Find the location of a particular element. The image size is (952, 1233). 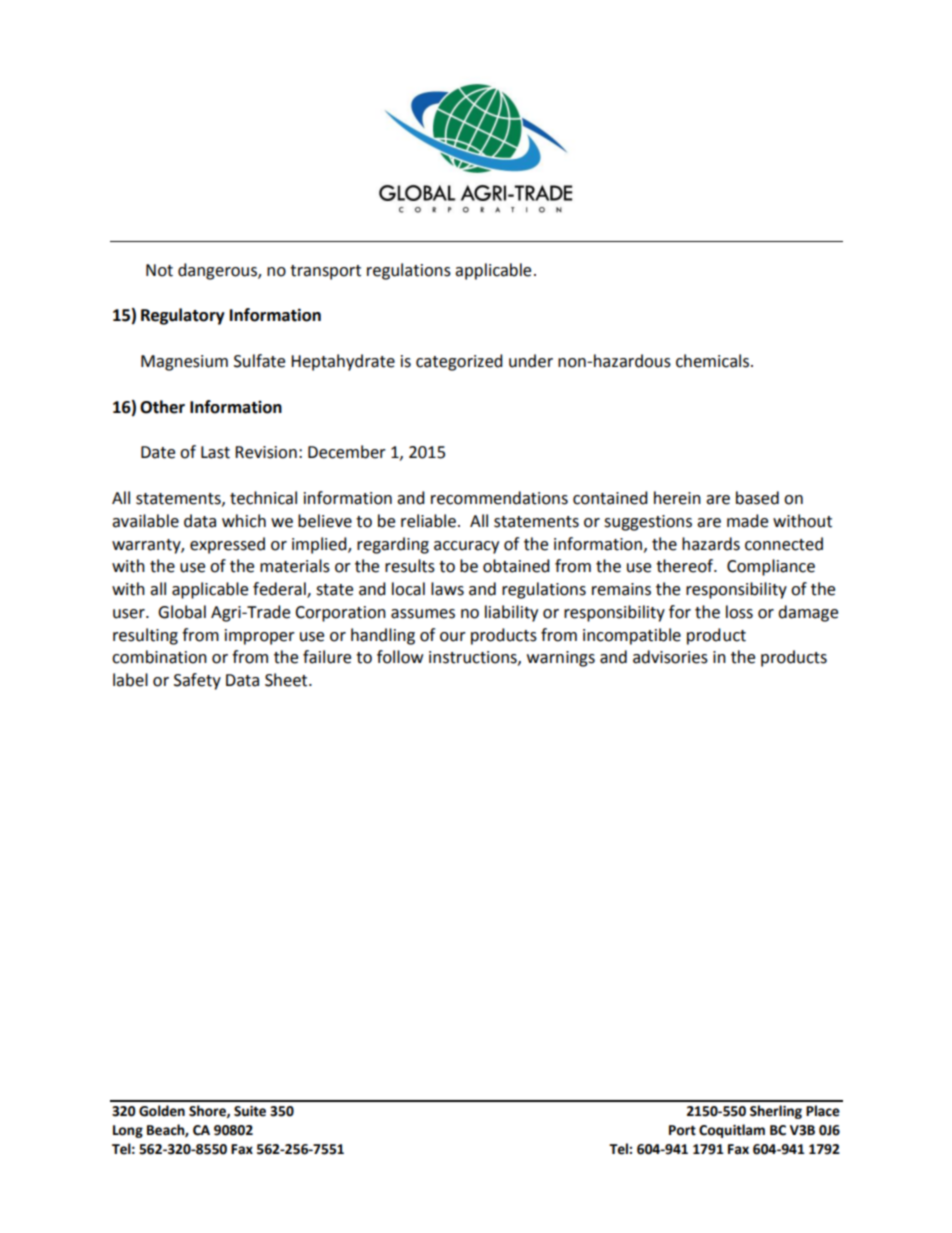

chemicals is located at coordinates (714, 361).
